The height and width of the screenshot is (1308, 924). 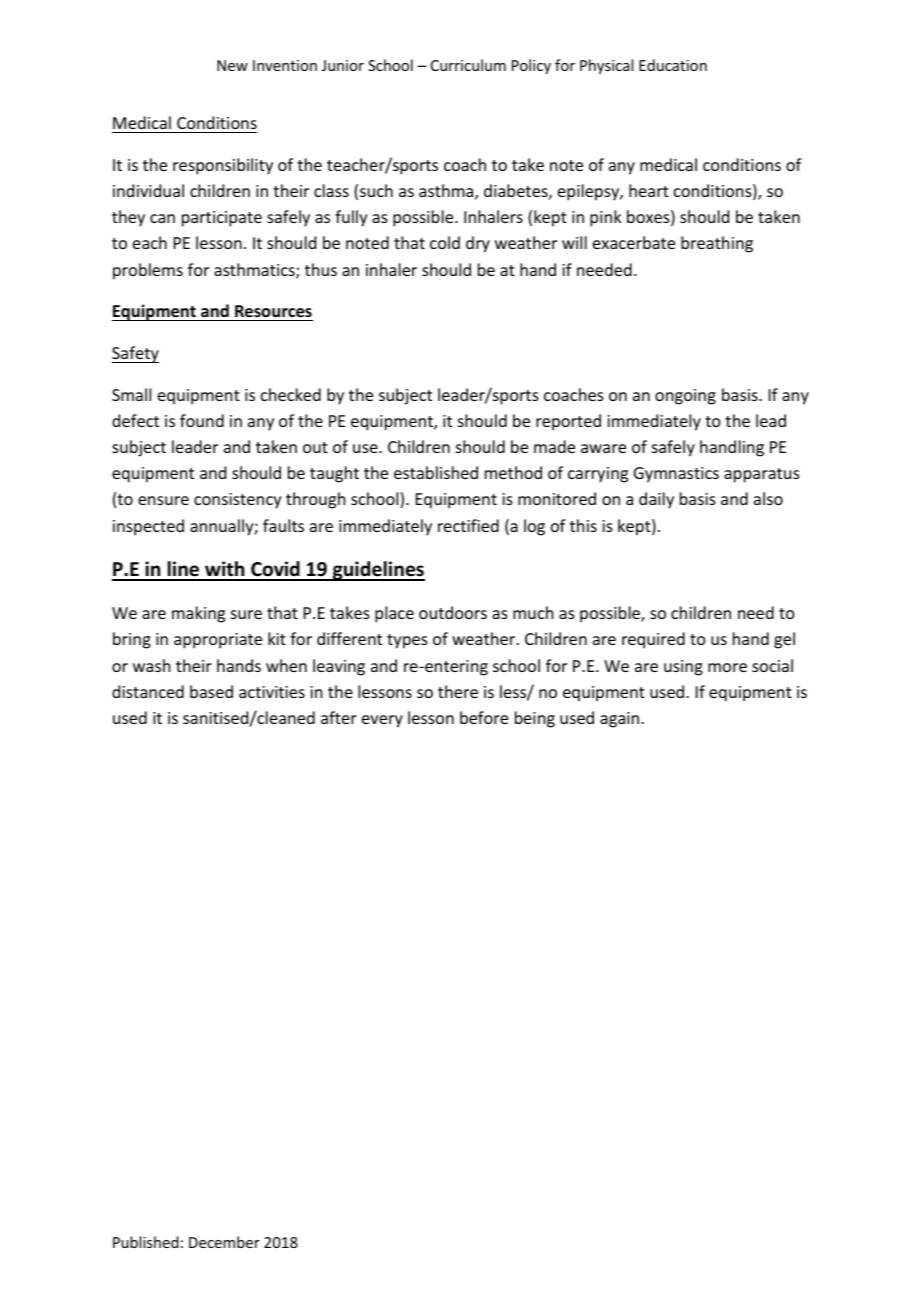 What do you see at coordinates (619, 720) in the screenshot?
I see `again` at bounding box center [619, 720].
